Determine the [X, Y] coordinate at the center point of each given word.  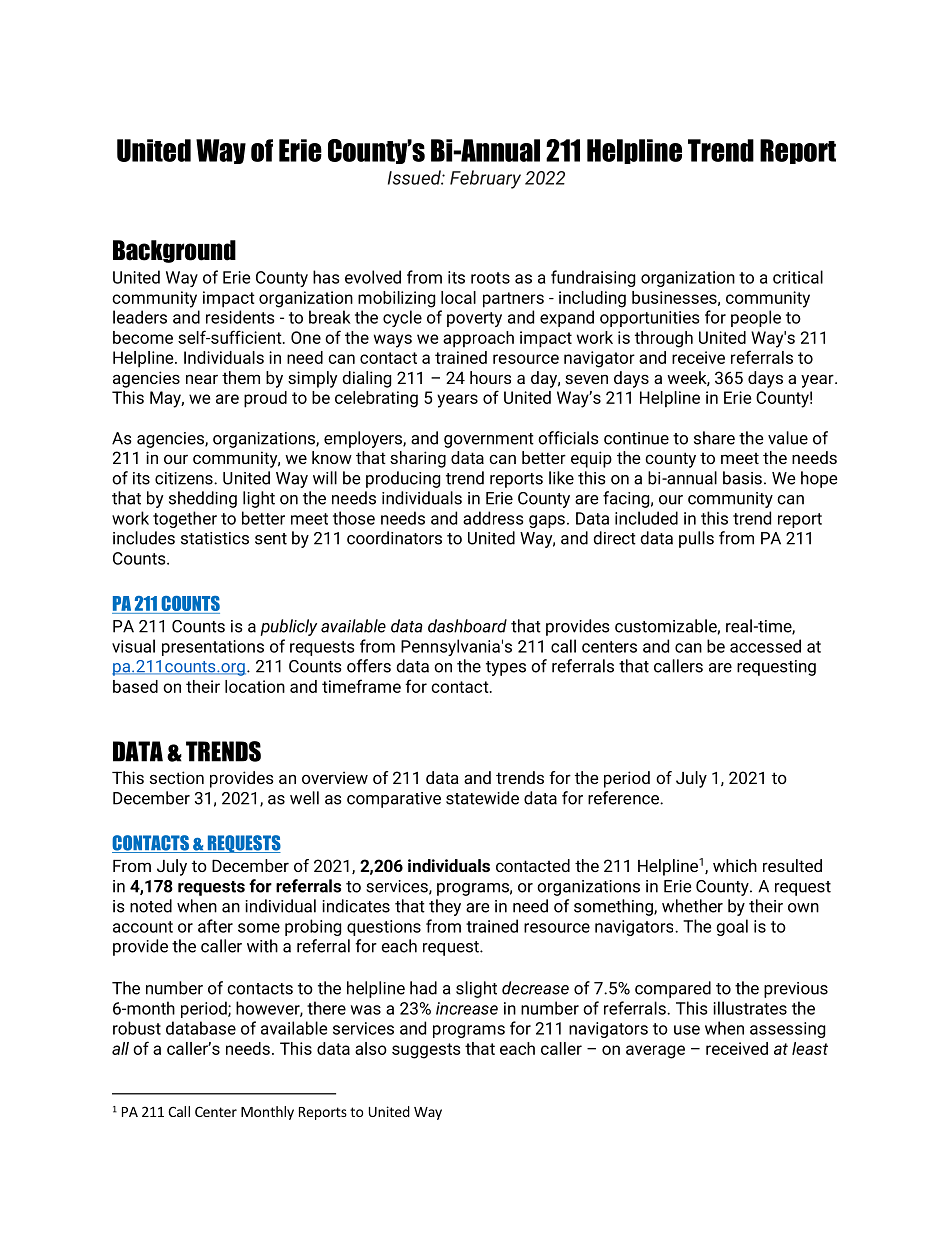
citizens [185, 478]
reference [624, 798]
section [177, 777]
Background [174, 251]
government [489, 440]
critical [798, 277]
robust [137, 1028]
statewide [482, 798]
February [485, 179]
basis [742, 478]
